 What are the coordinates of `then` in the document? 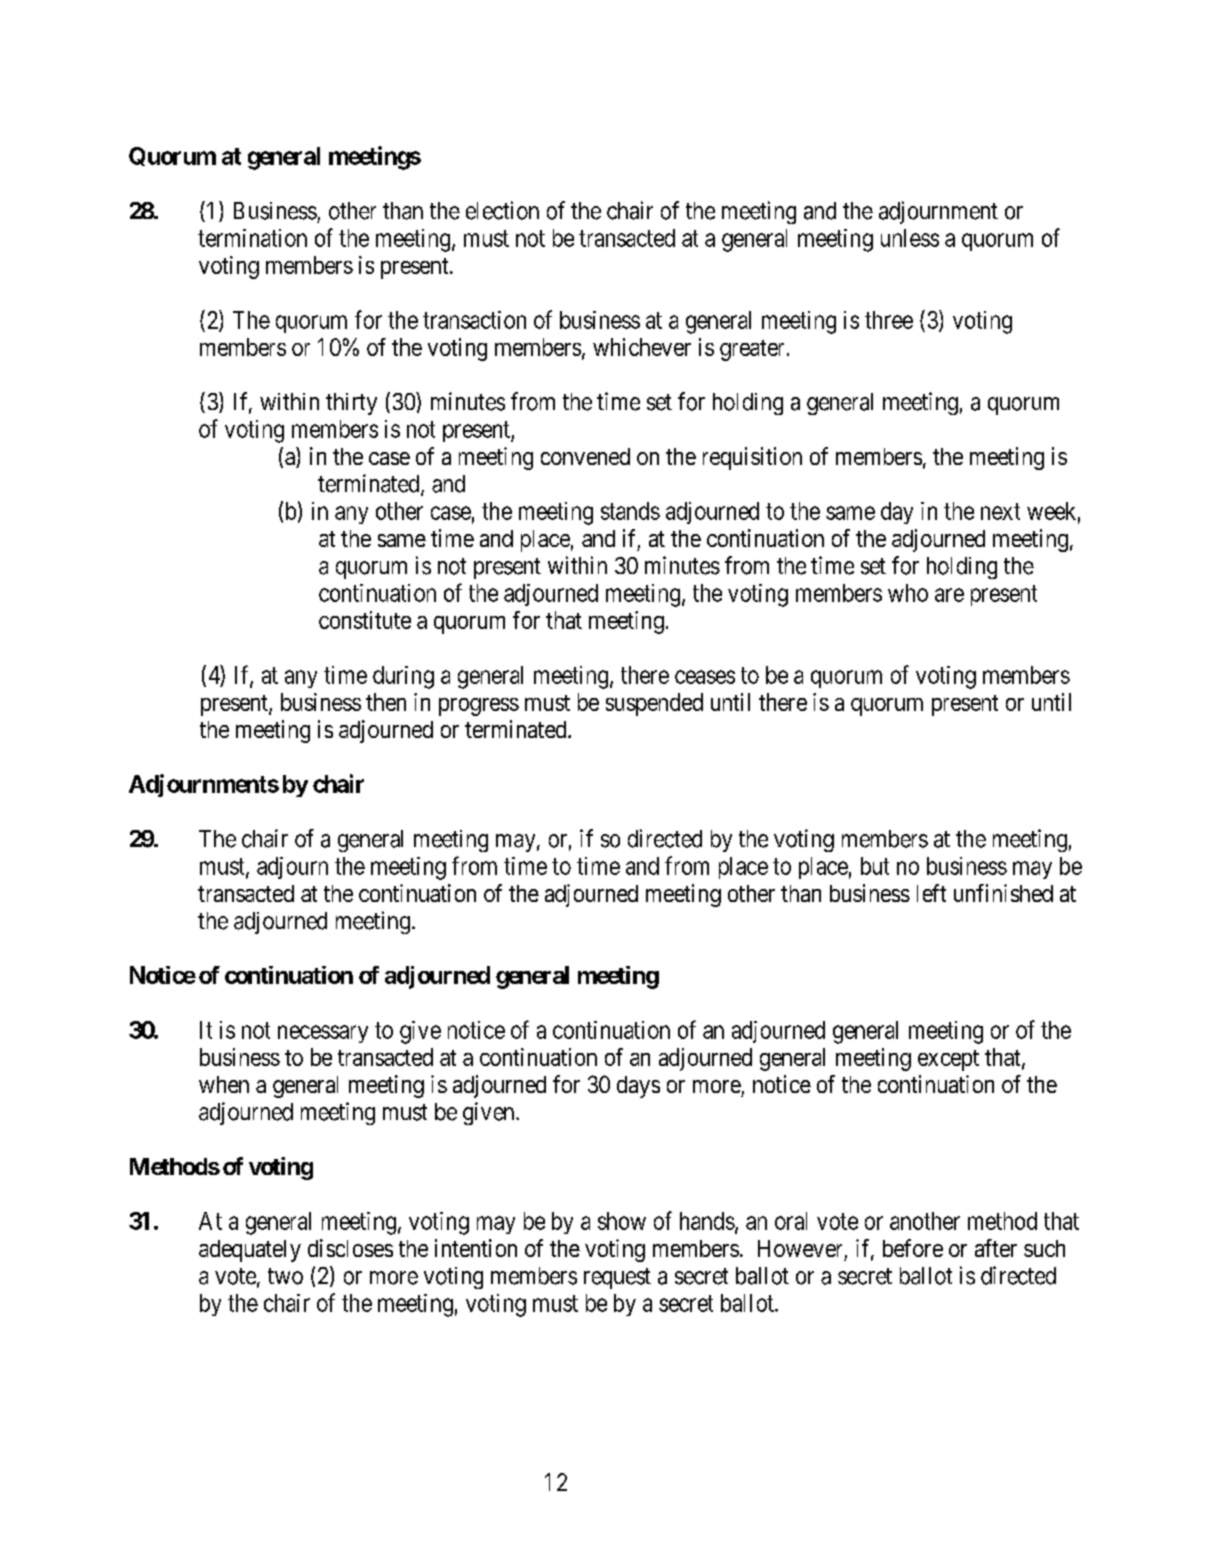 It's located at (386, 702).
